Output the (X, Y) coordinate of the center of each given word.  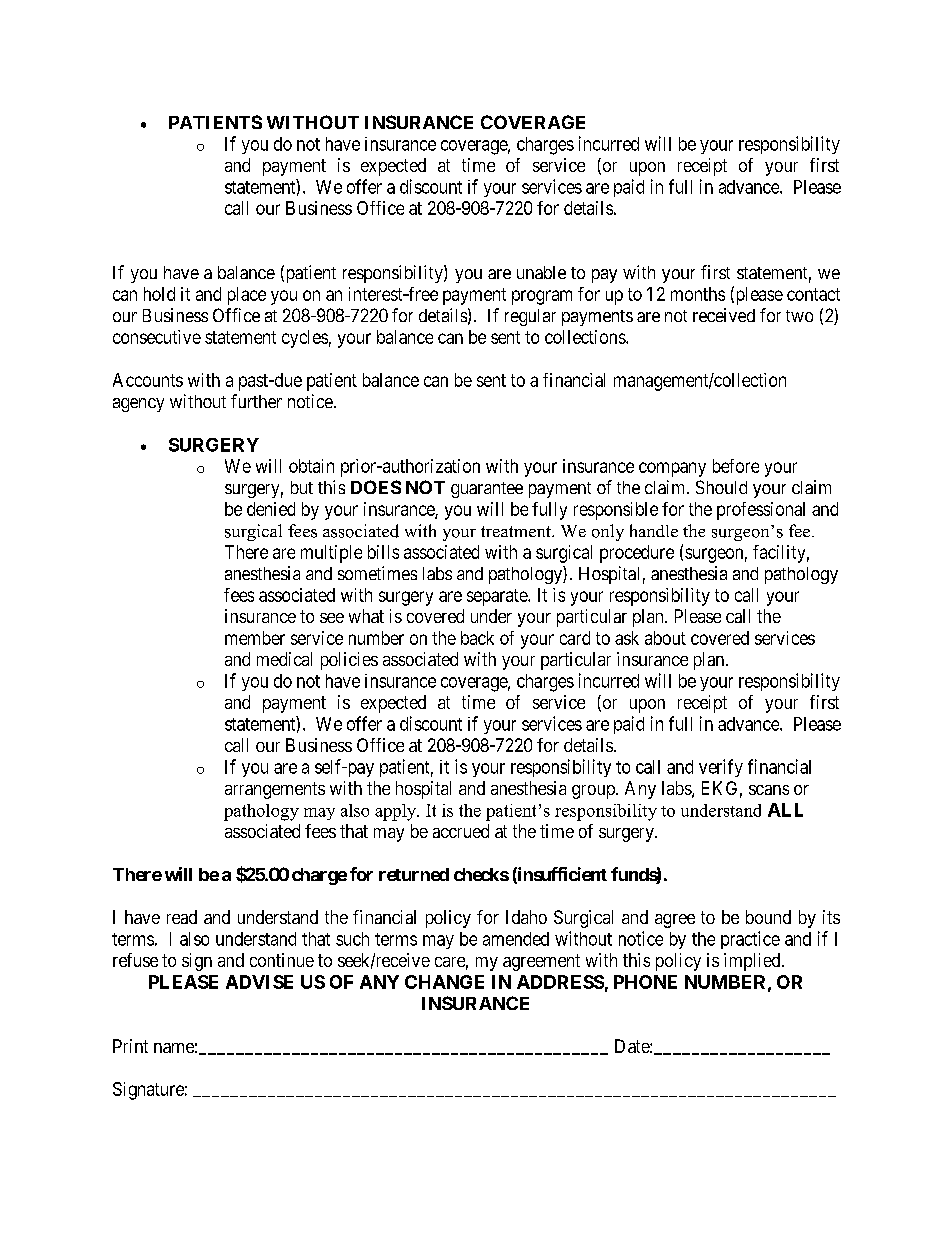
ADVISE (259, 982)
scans (769, 790)
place (247, 296)
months (698, 294)
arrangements (275, 790)
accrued (461, 831)
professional (761, 511)
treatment (517, 531)
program (542, 297)
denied (271, 509)
